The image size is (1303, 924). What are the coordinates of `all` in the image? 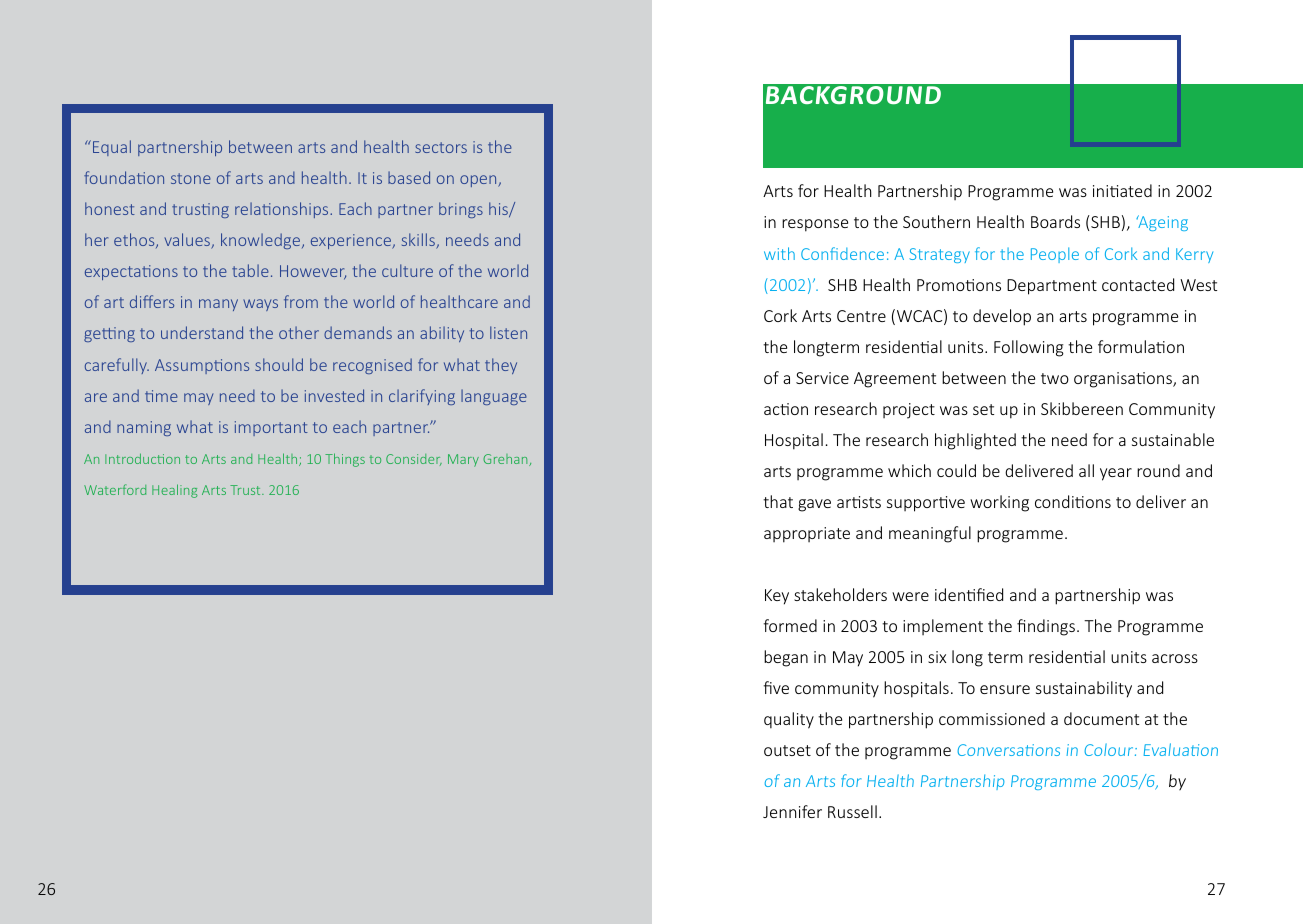 It's located at (1086, 470).
